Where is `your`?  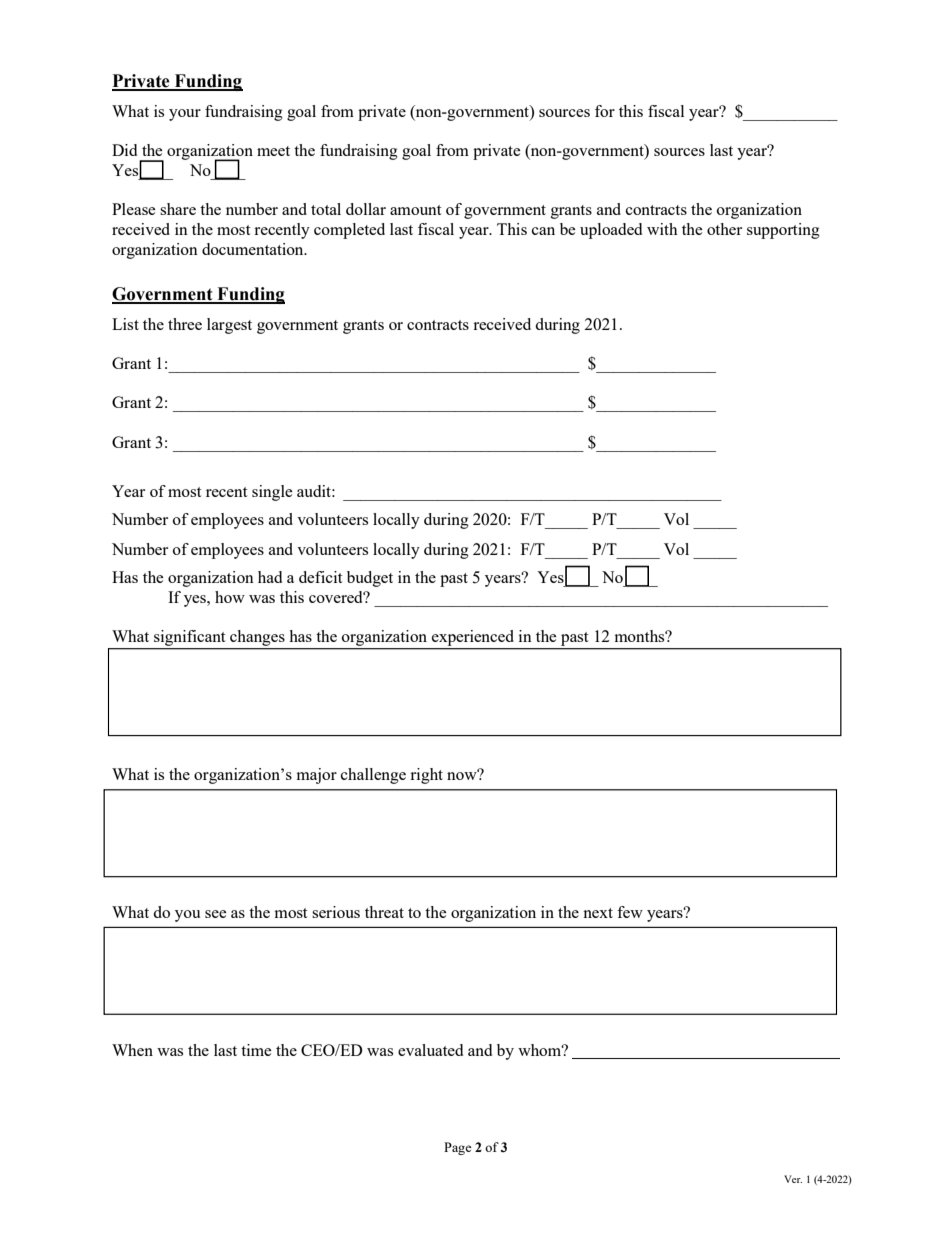 your is located at coordinates (185, 115).
